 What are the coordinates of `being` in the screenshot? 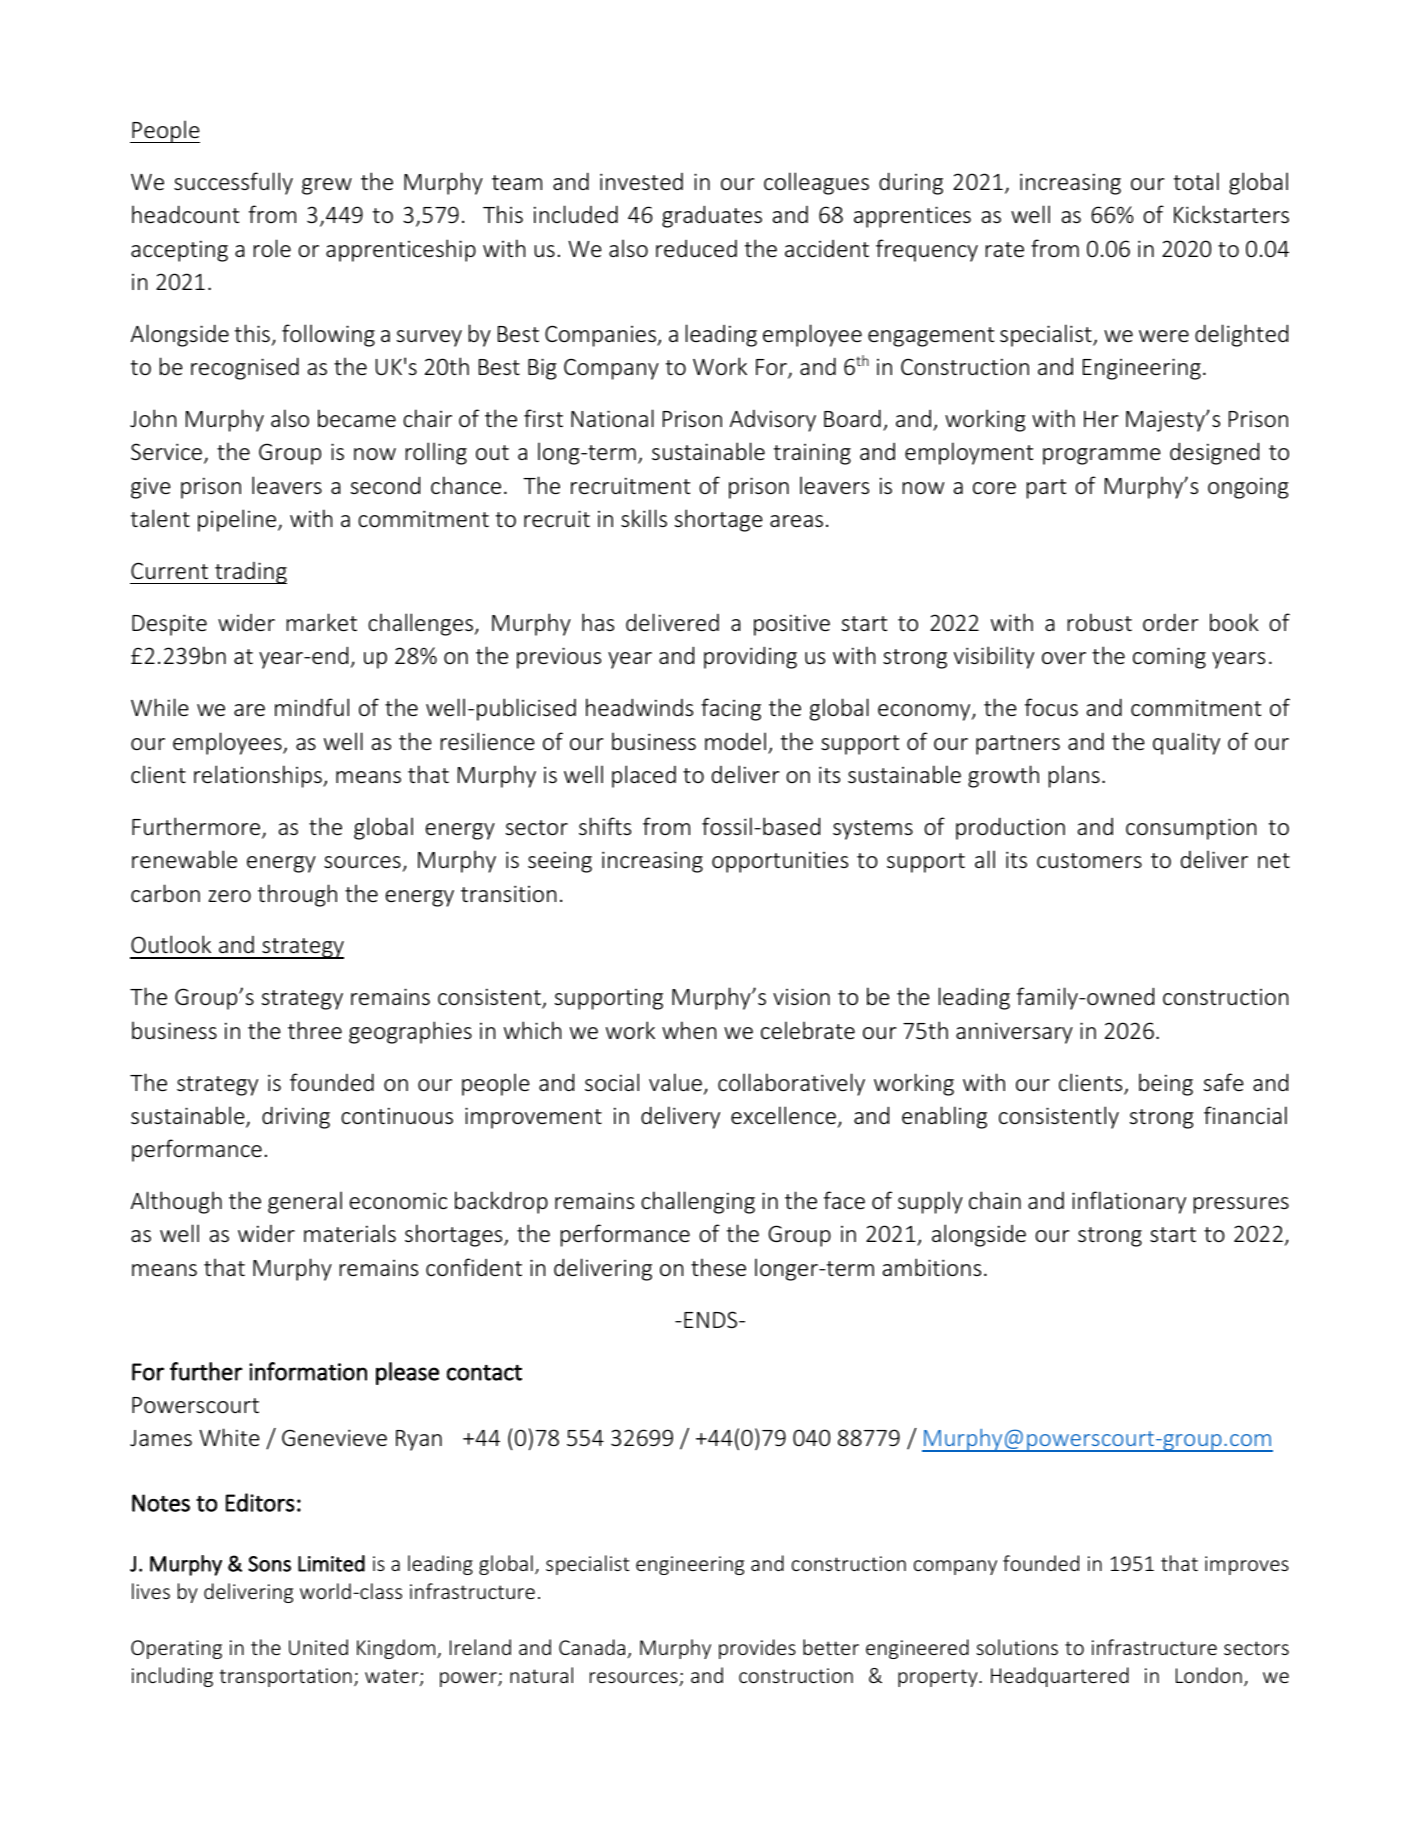 It's located at (1166, 1084).
